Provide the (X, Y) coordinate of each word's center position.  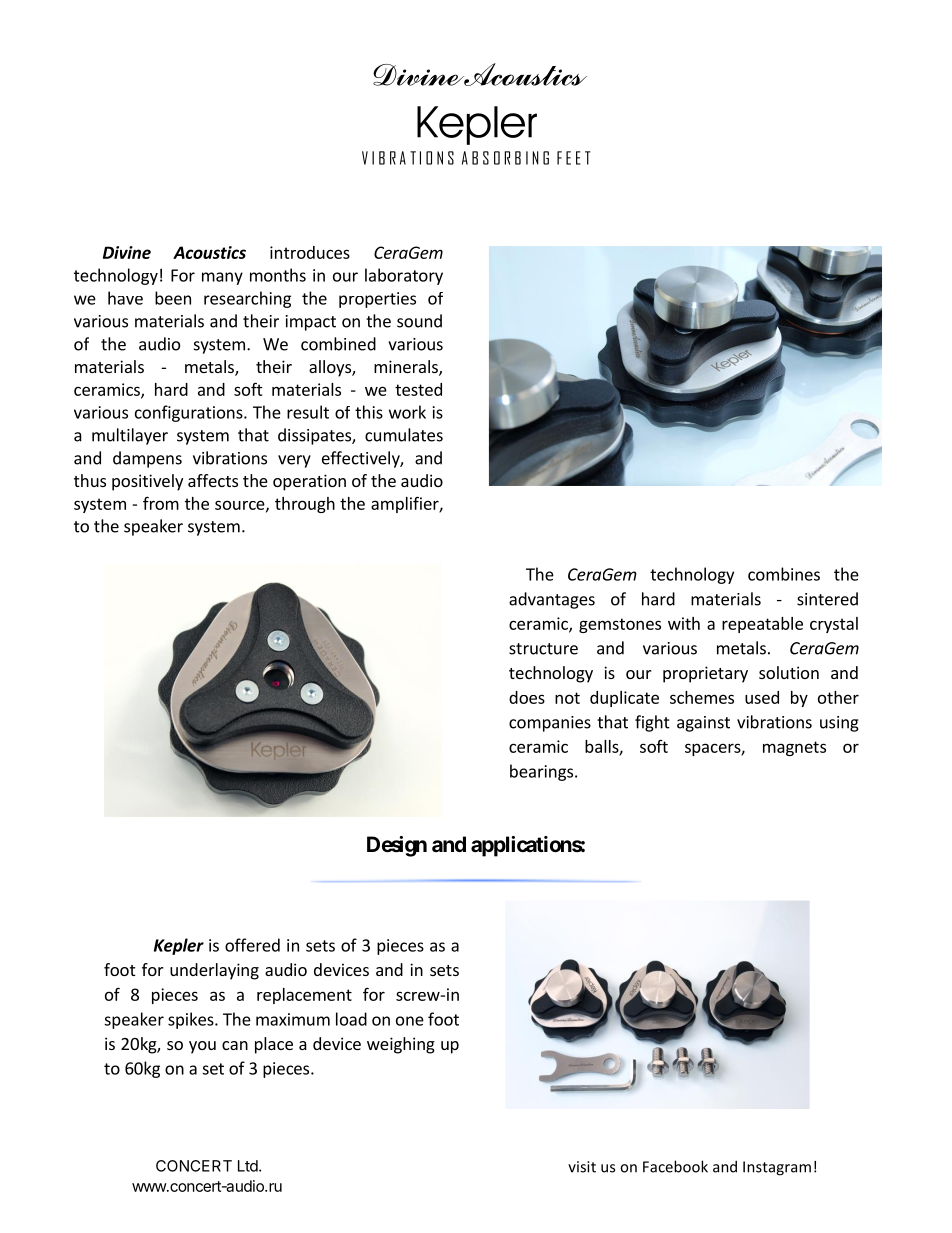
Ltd (249, 1166)
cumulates (404, 435)
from (161, 503)
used (762, 697)
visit (582, 1167)
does (527, 697)
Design (397, 846)
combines (784, 574)
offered (252, 945)
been (173, 298)
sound (419, 321)
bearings (541, 772)
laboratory (404, 276)
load (351, 1019)
